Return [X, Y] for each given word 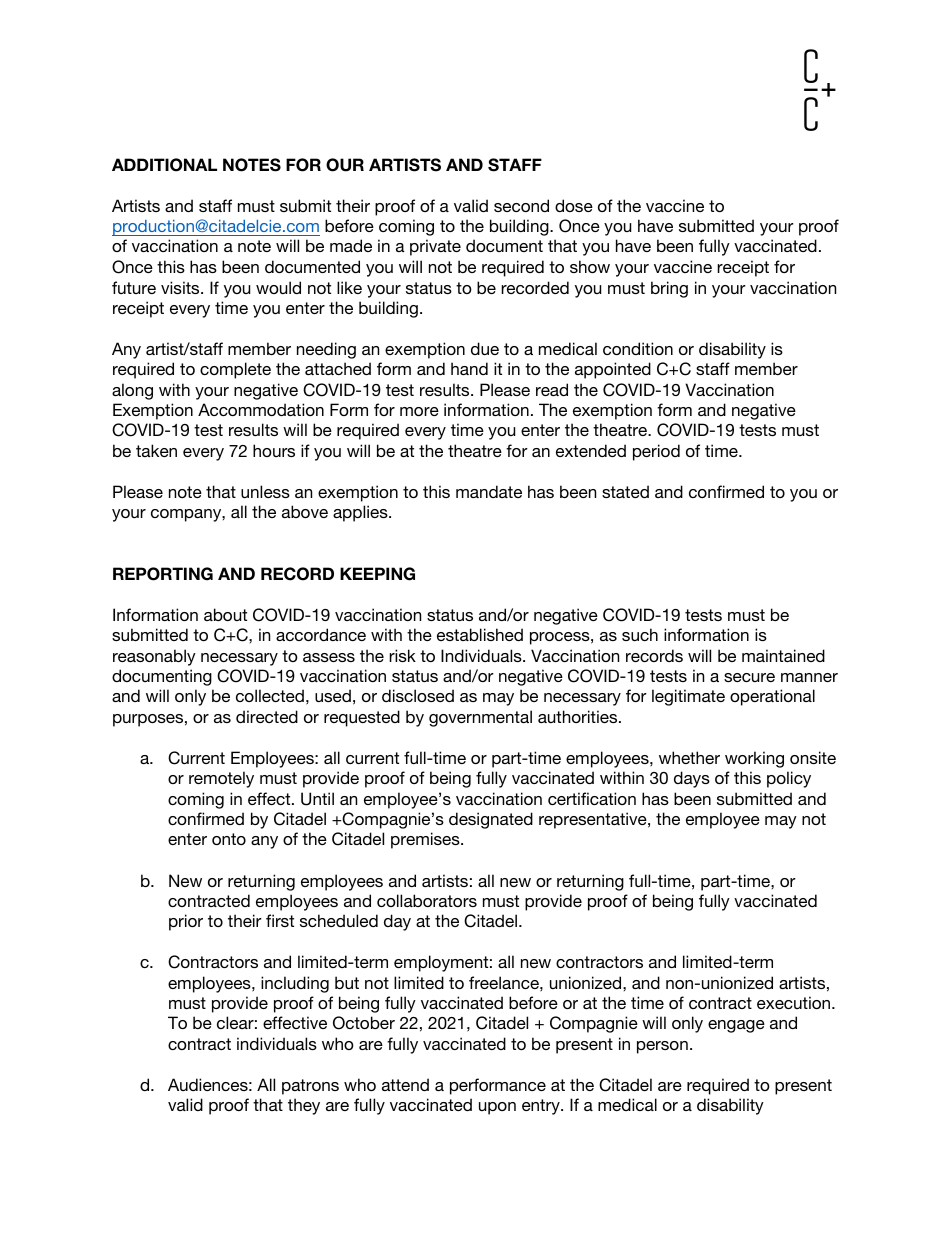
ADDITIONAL [164, 165]
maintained [783, 655]
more [419, 411]
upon [497, 1108]
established [480, 634]
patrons [310, 1087]
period [656, 452]
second [521, 205]
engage [736, 1026]
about [225, 614]
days [692, 779]
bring [669, 289]
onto [229, 839]
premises [426, 840]
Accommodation [261, 409]
